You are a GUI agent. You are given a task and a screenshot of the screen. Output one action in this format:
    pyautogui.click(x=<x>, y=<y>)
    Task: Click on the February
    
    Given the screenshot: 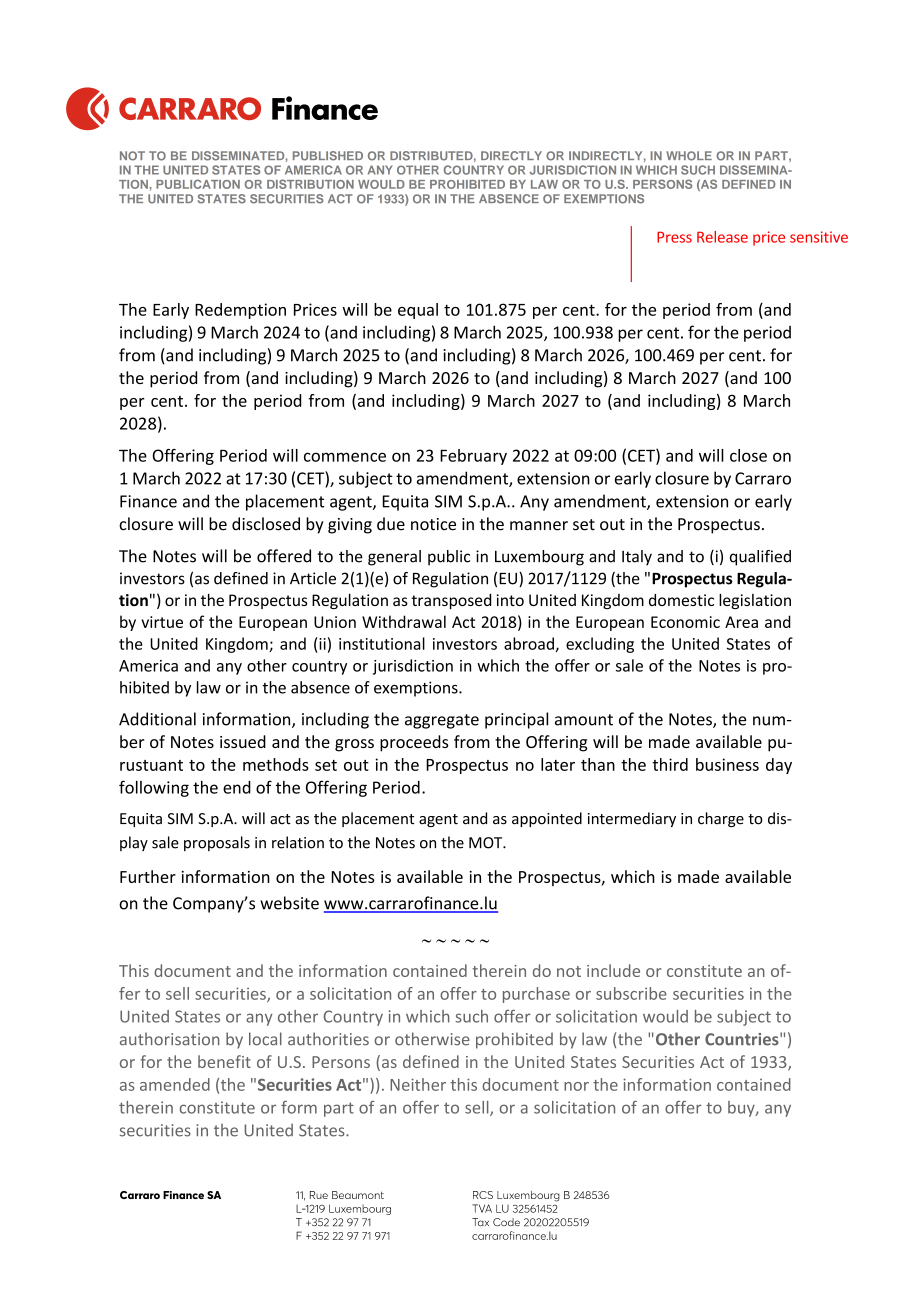 What is the action you would take?
    pyautogui.click(x=473, y=457)
